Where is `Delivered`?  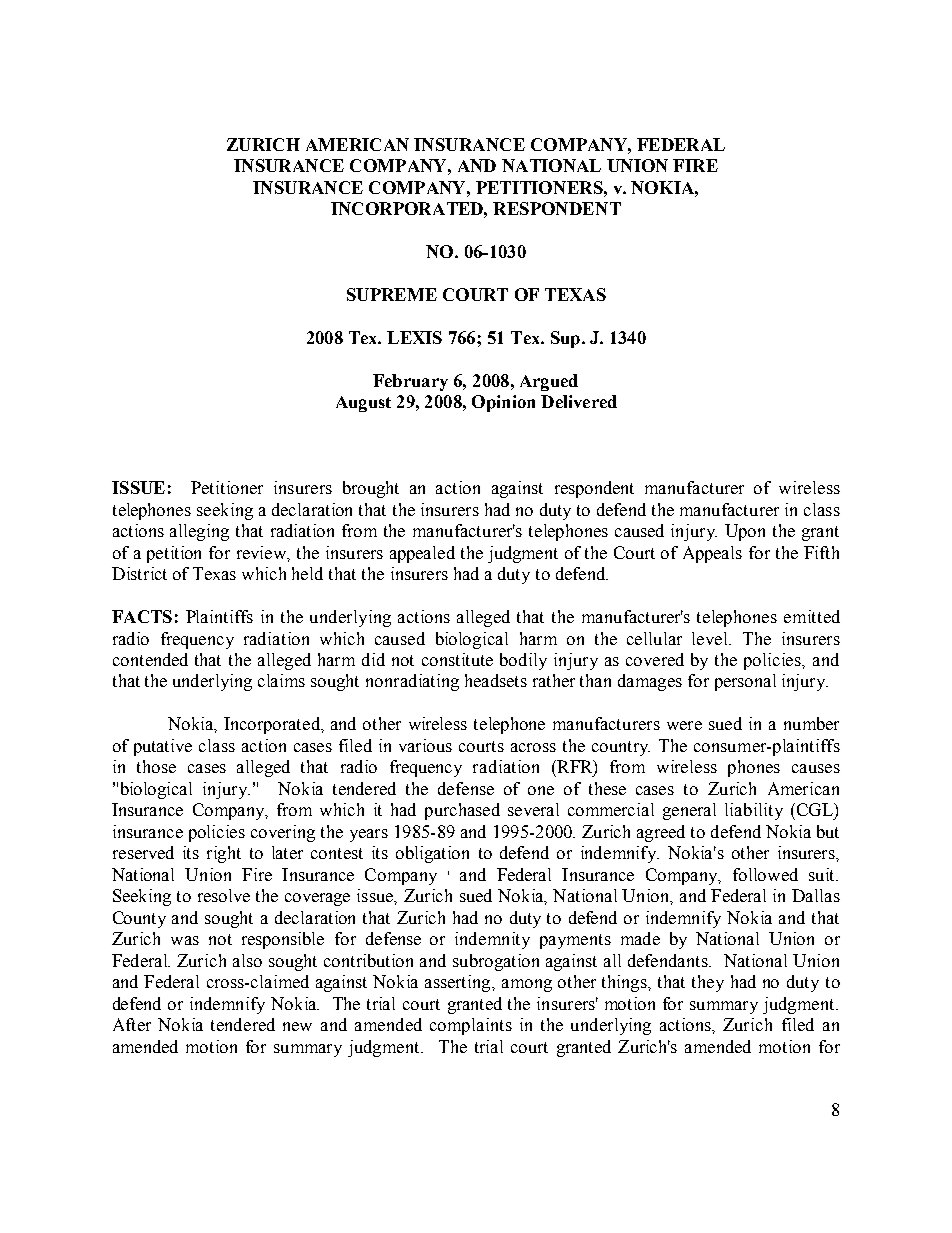
Delivered is located at coordinates (579, 401).
